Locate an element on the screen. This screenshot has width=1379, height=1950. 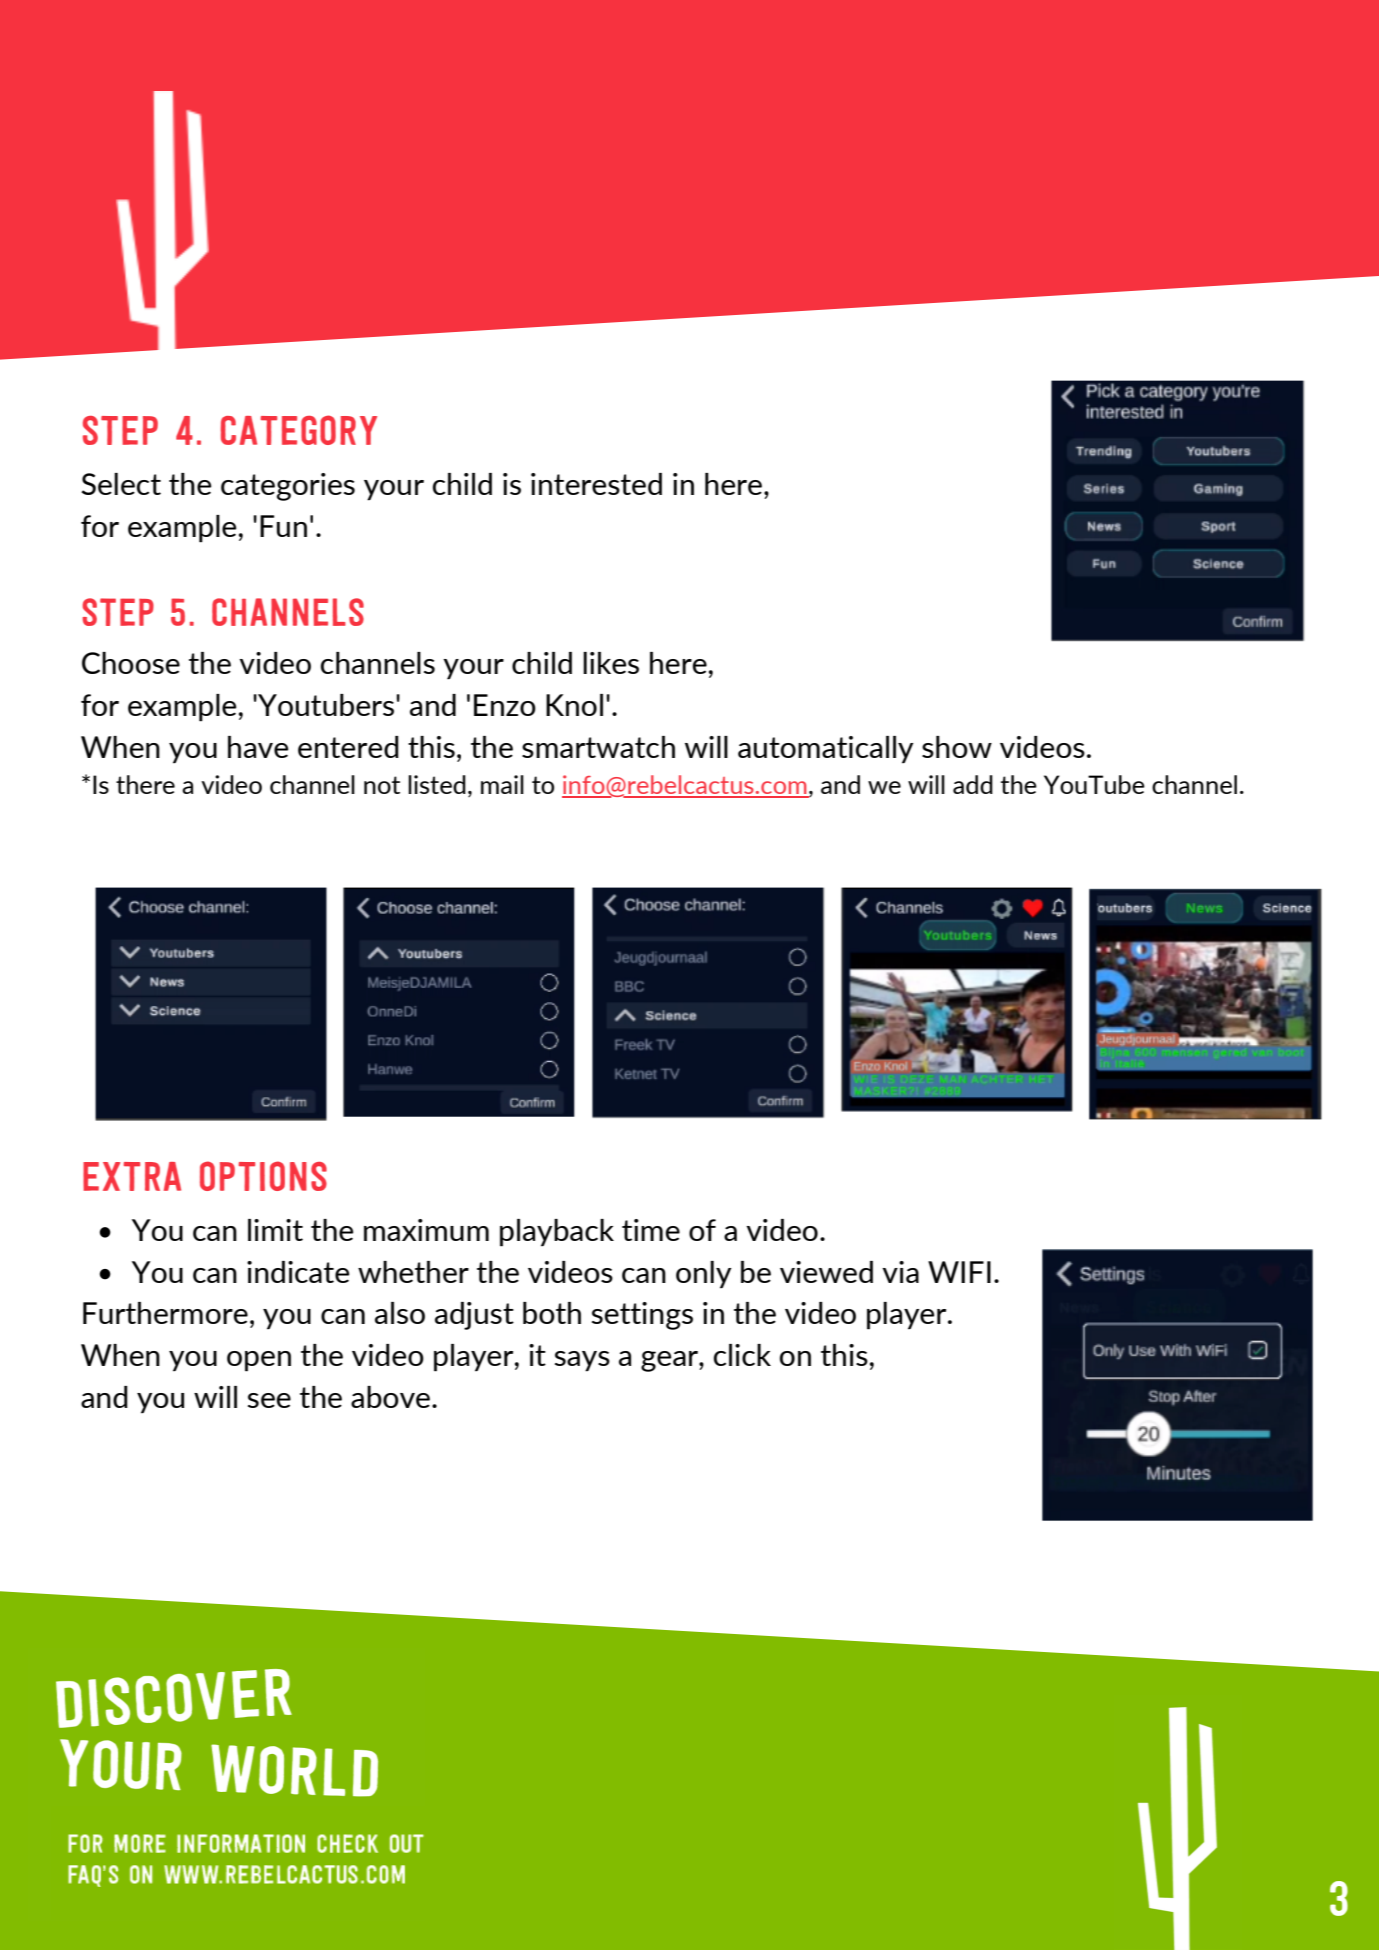
open is located at coordinates (259, 1361).
